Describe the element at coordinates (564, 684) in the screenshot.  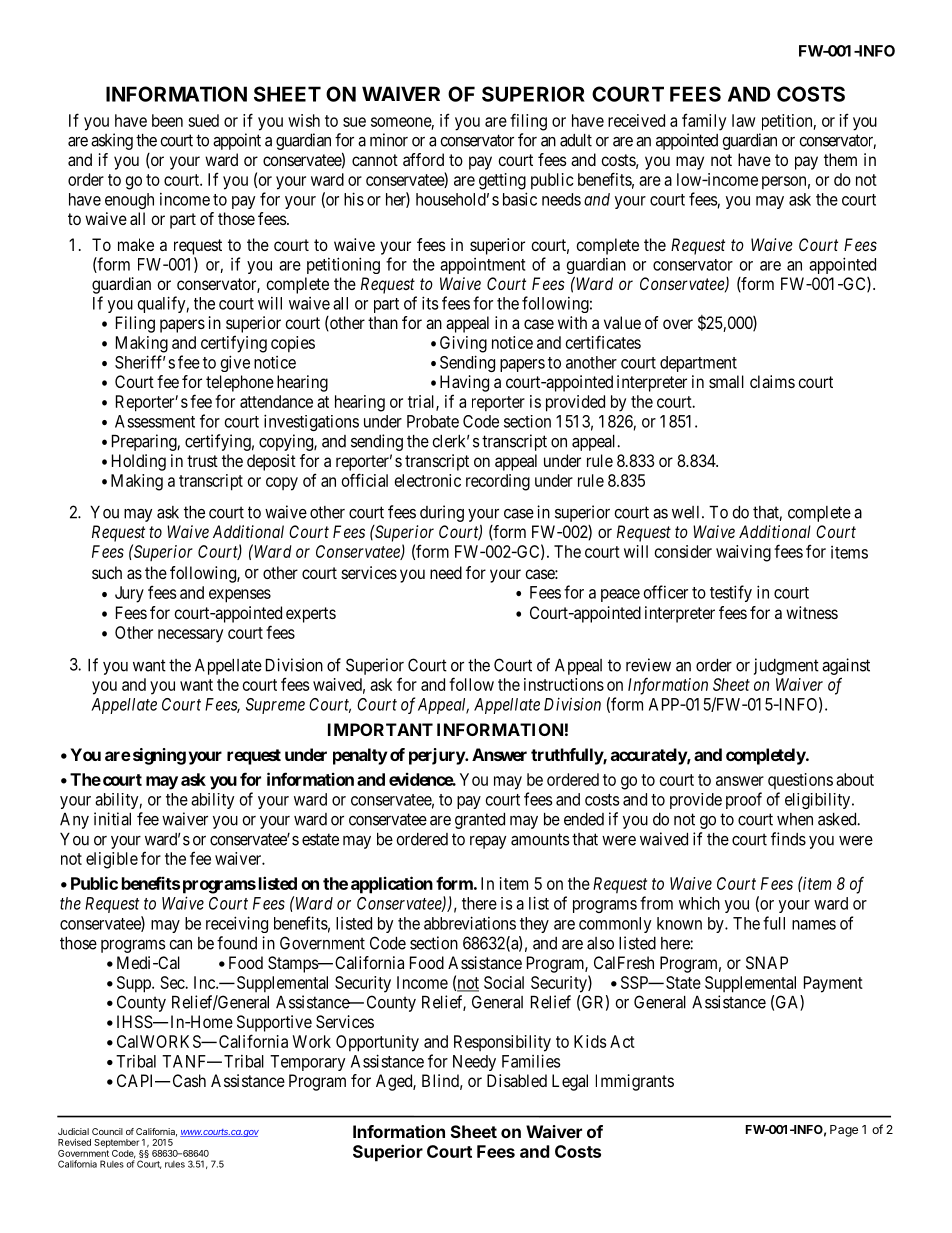
I see `instructions` at that location.
